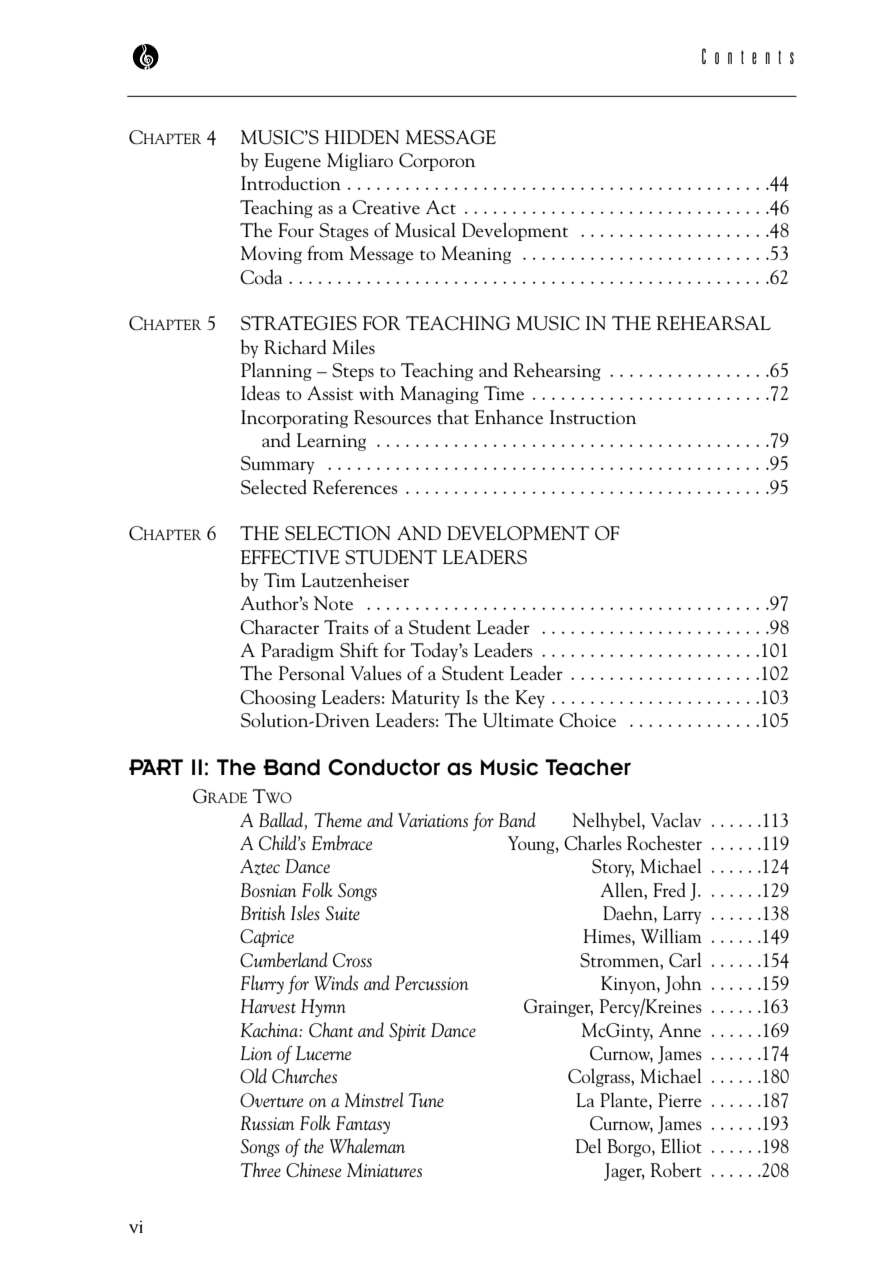  Describe the element at coordinates (713, 323) in the page. I see `REHEARSAL` at that location.
